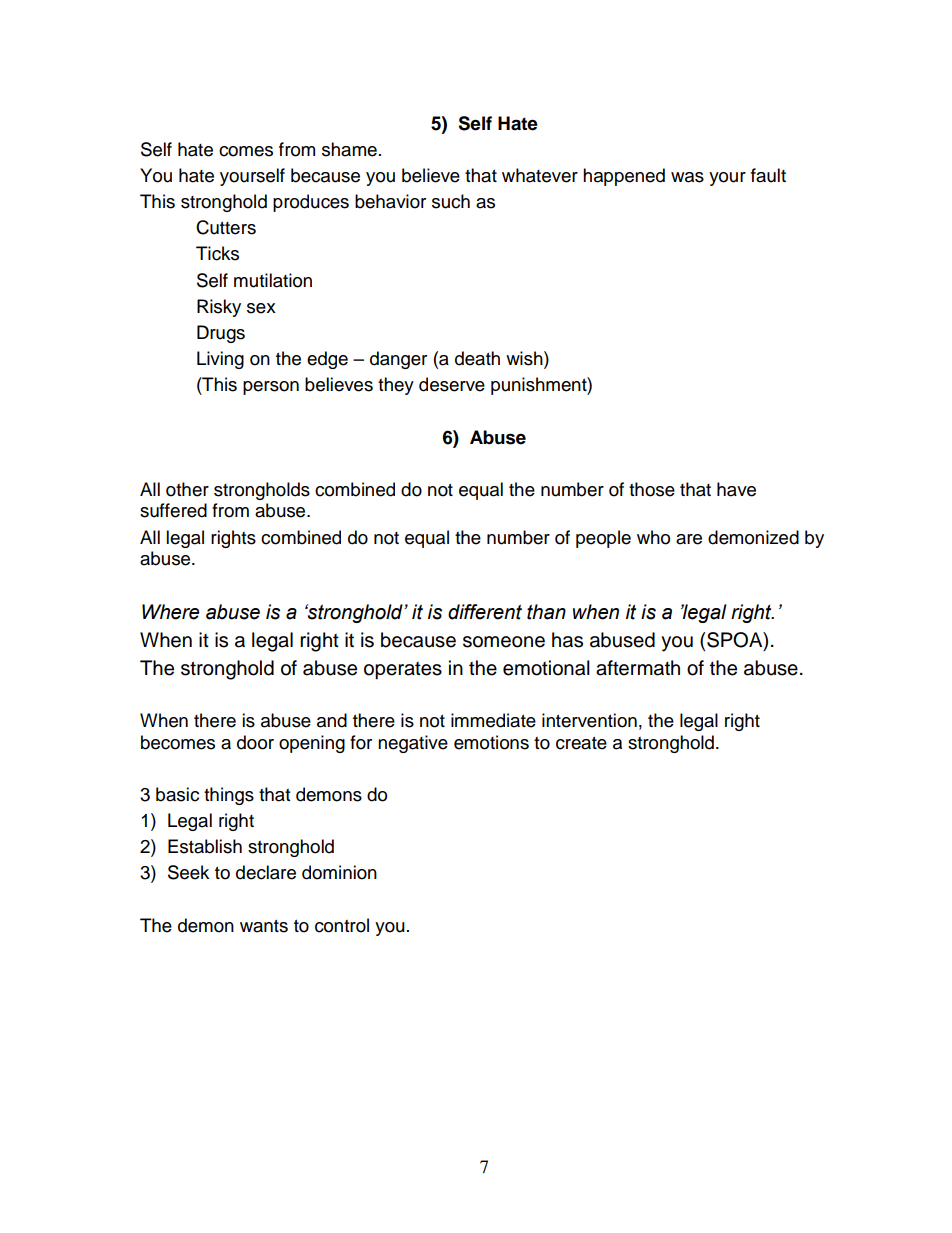  Describe the element at coordinates (311, 203) in the screenshot. I see `produces` at that location.
